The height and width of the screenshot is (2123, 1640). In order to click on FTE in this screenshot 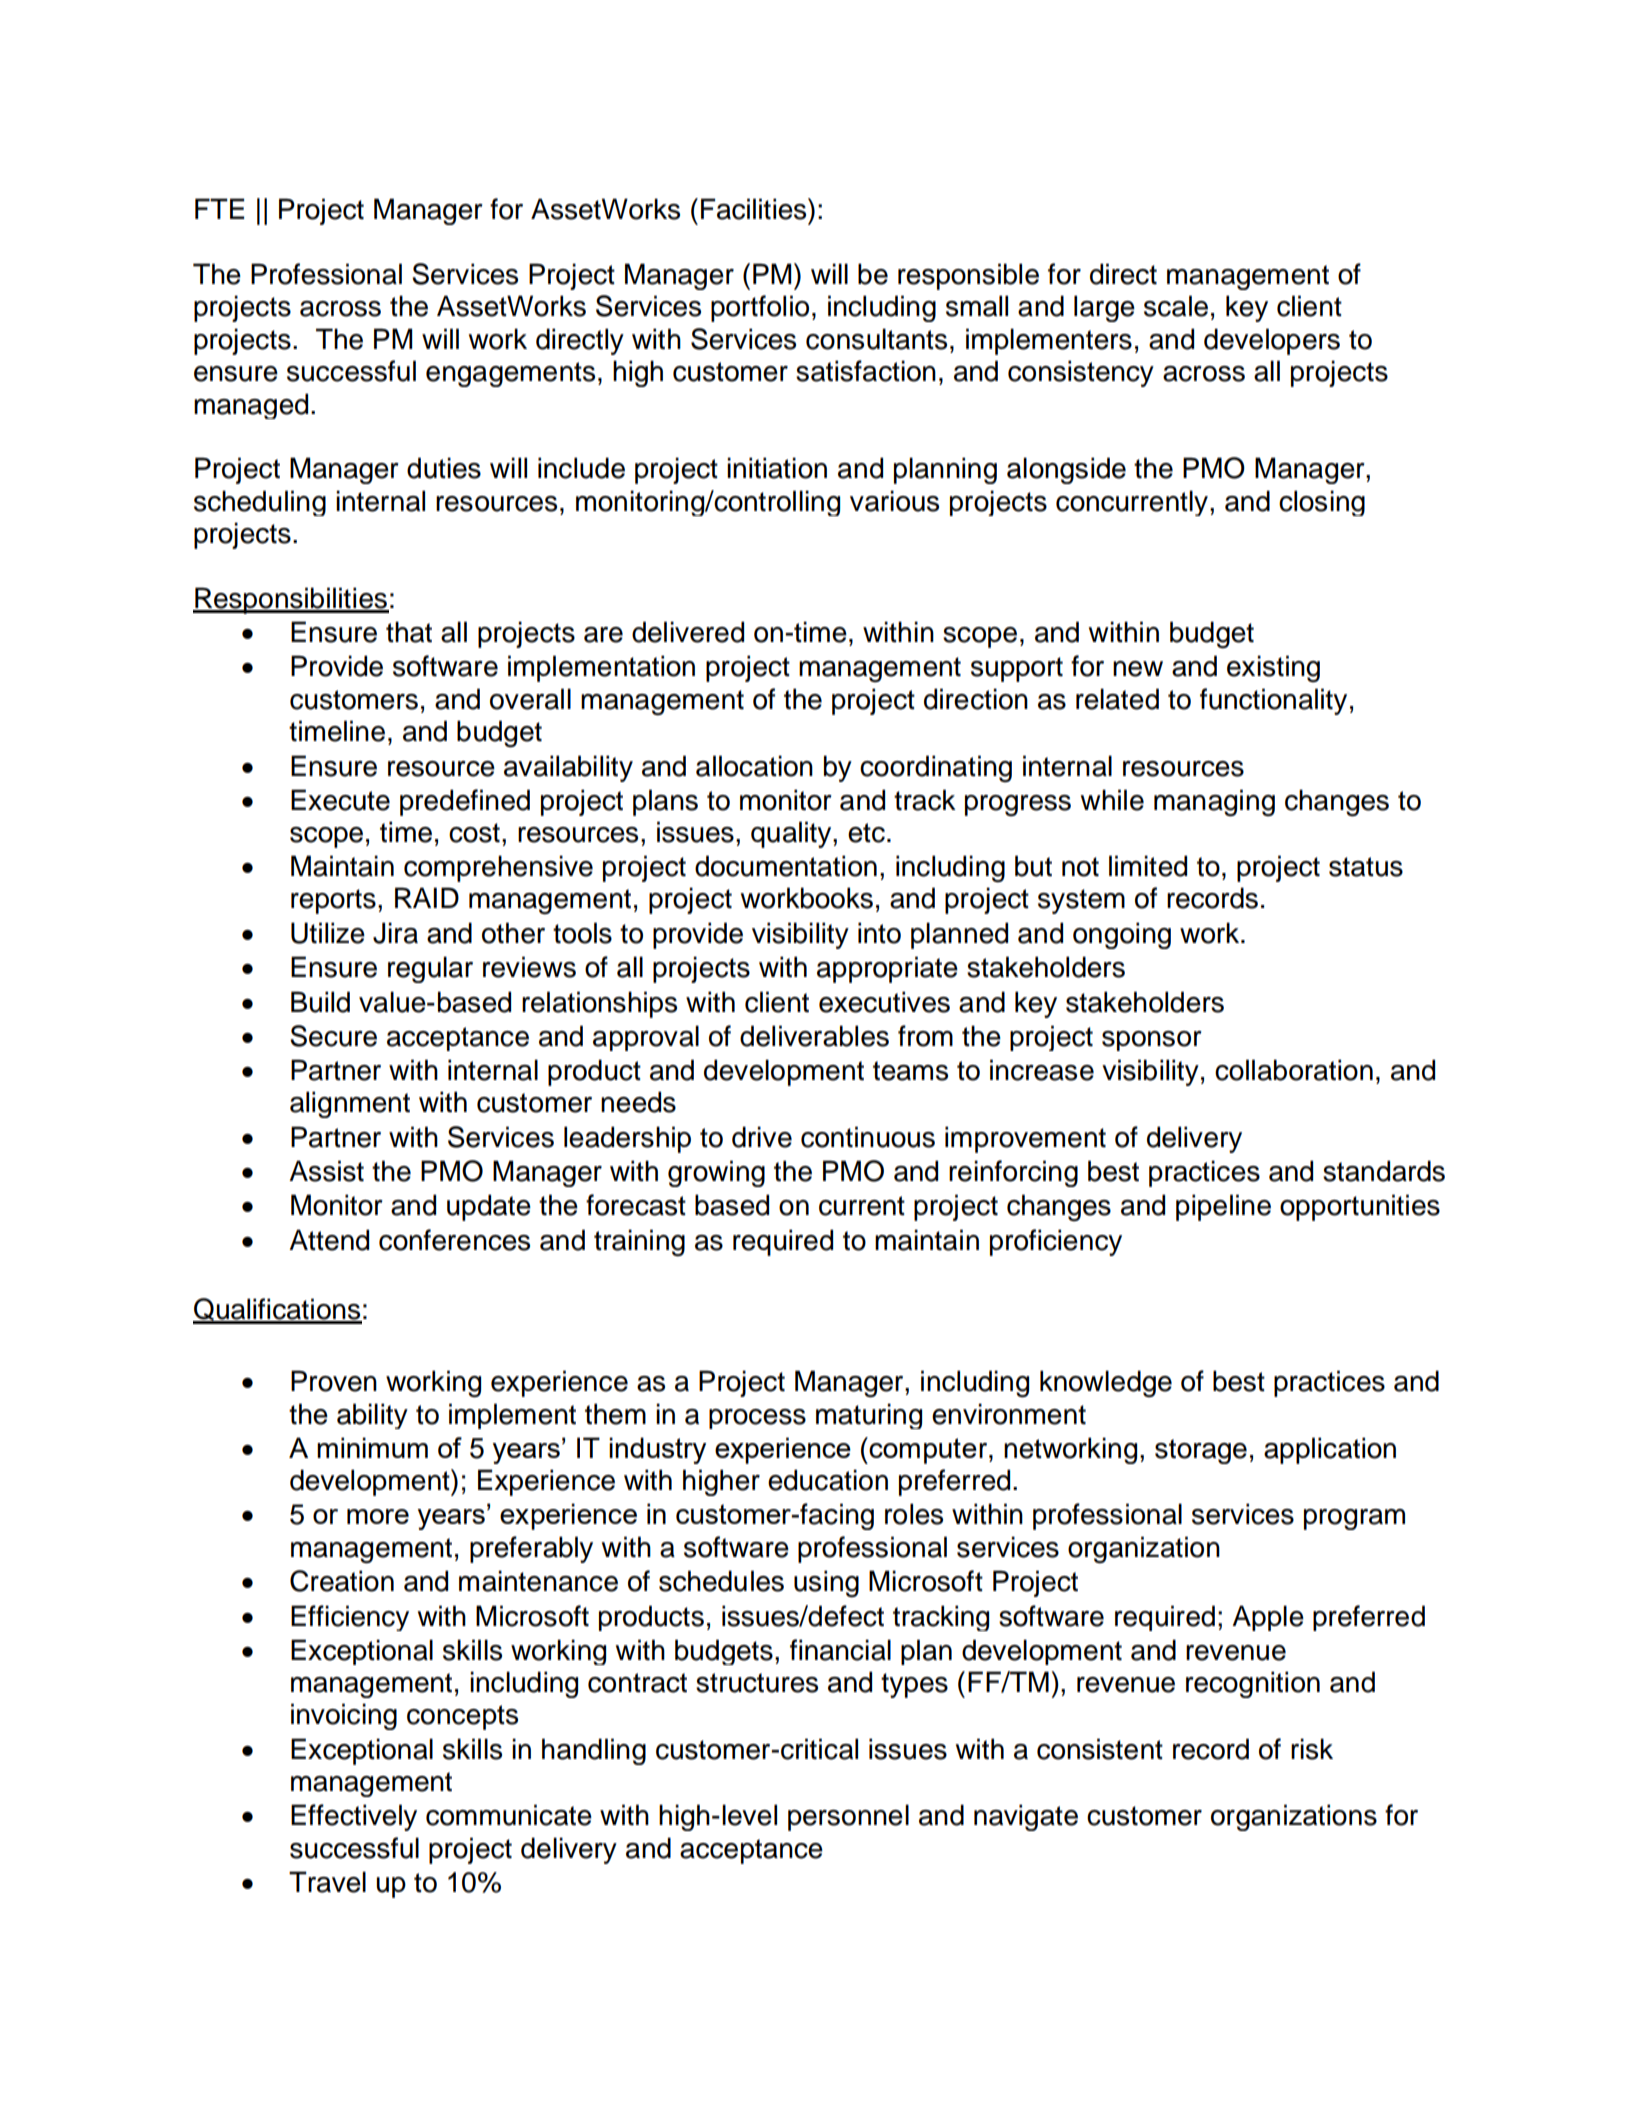, I will do `click(219, 208)`.
